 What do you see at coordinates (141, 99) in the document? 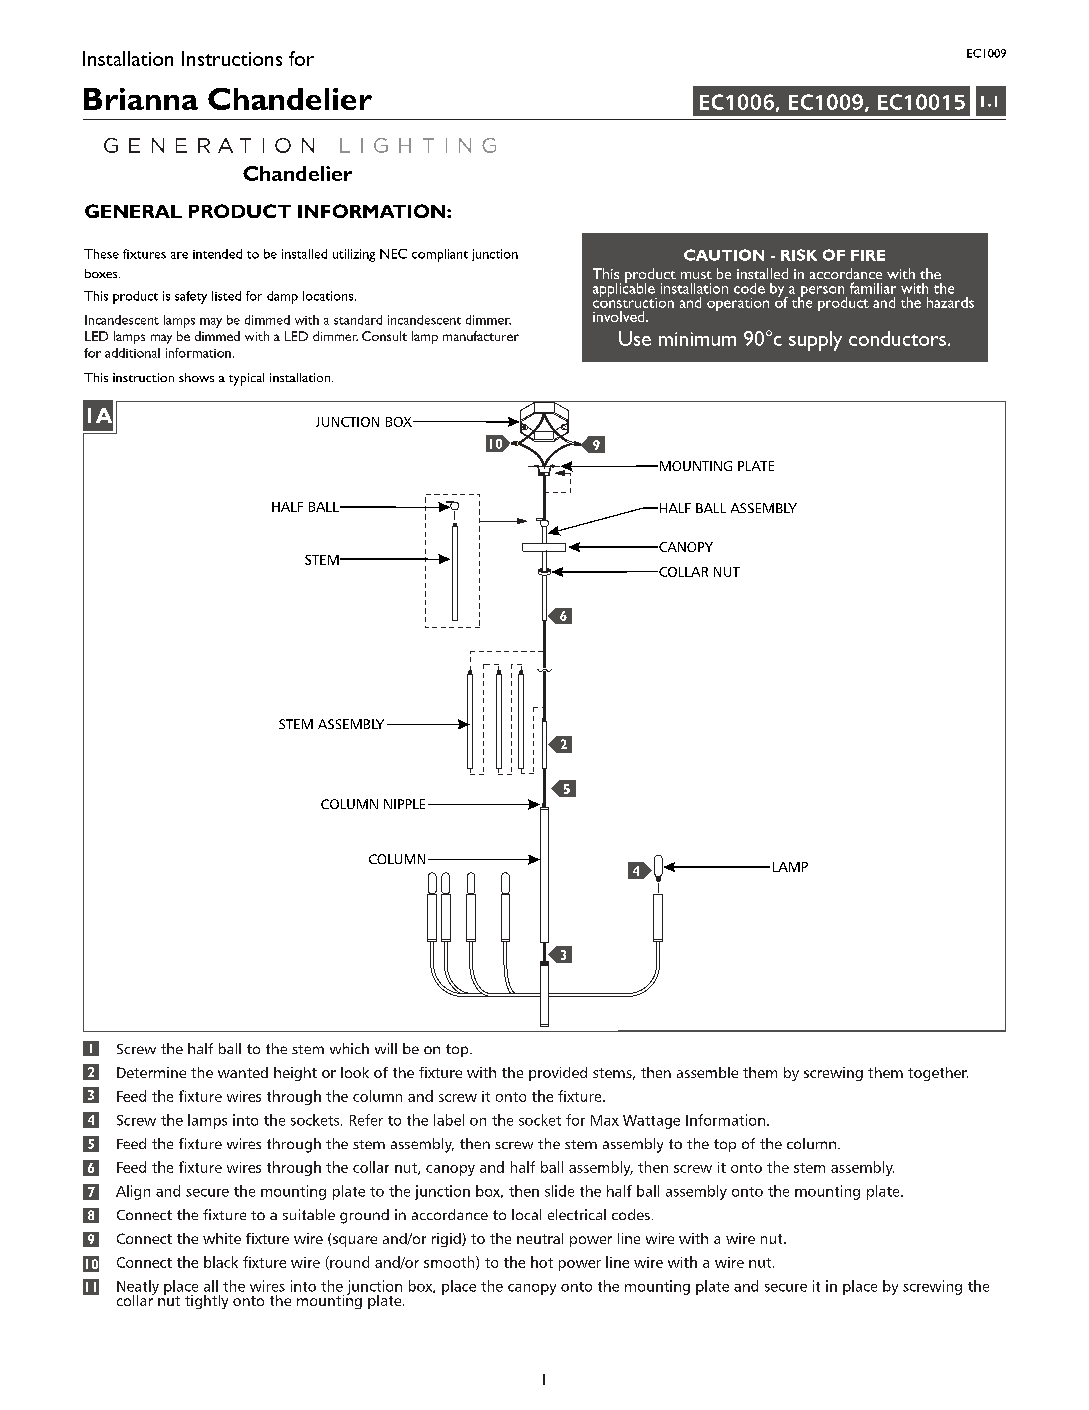
I see `Brianna` at bounding box center [141, 99].
